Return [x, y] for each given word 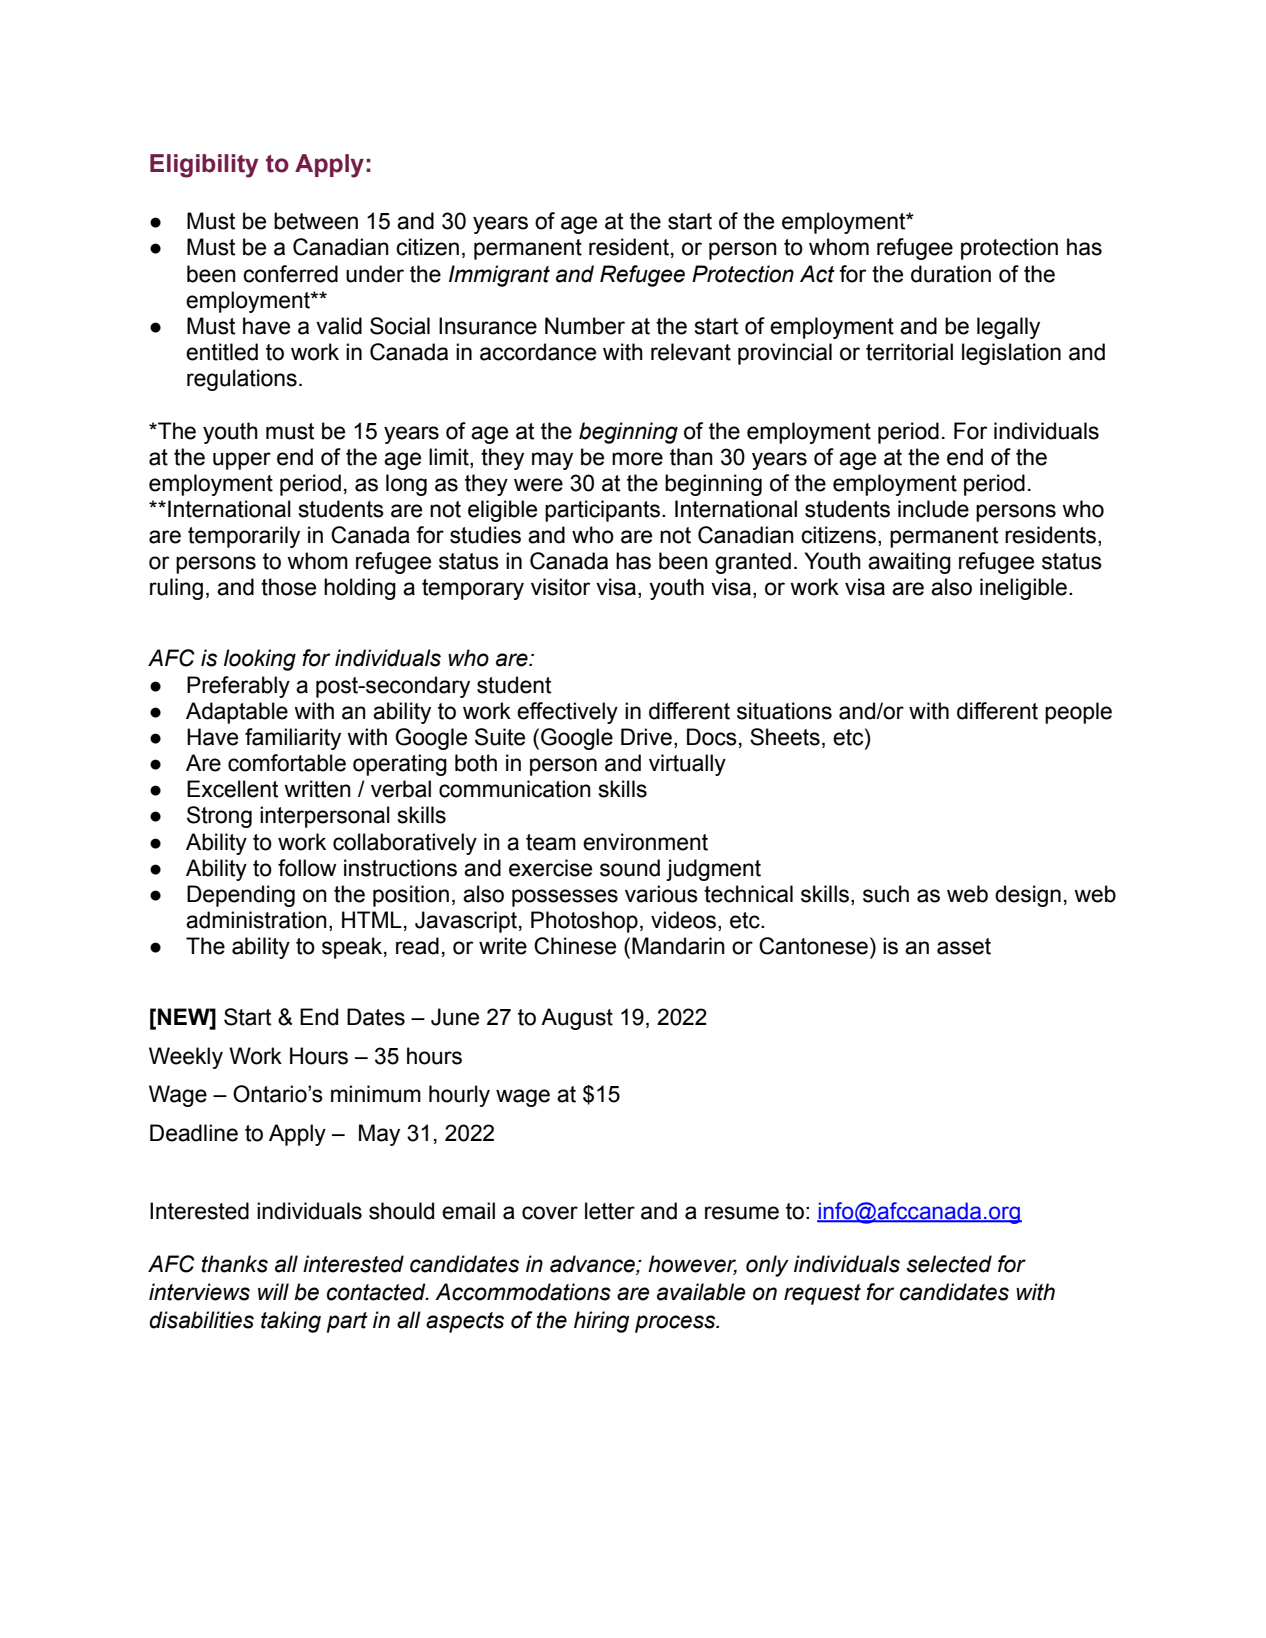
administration [256, 920]
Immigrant [499, 276]
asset [964, 946]
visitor [561, 587]
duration [951, 274]
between [316, 221]
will [273, 1291]
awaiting [909, 563]
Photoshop [584, 922]
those [288, 587]
